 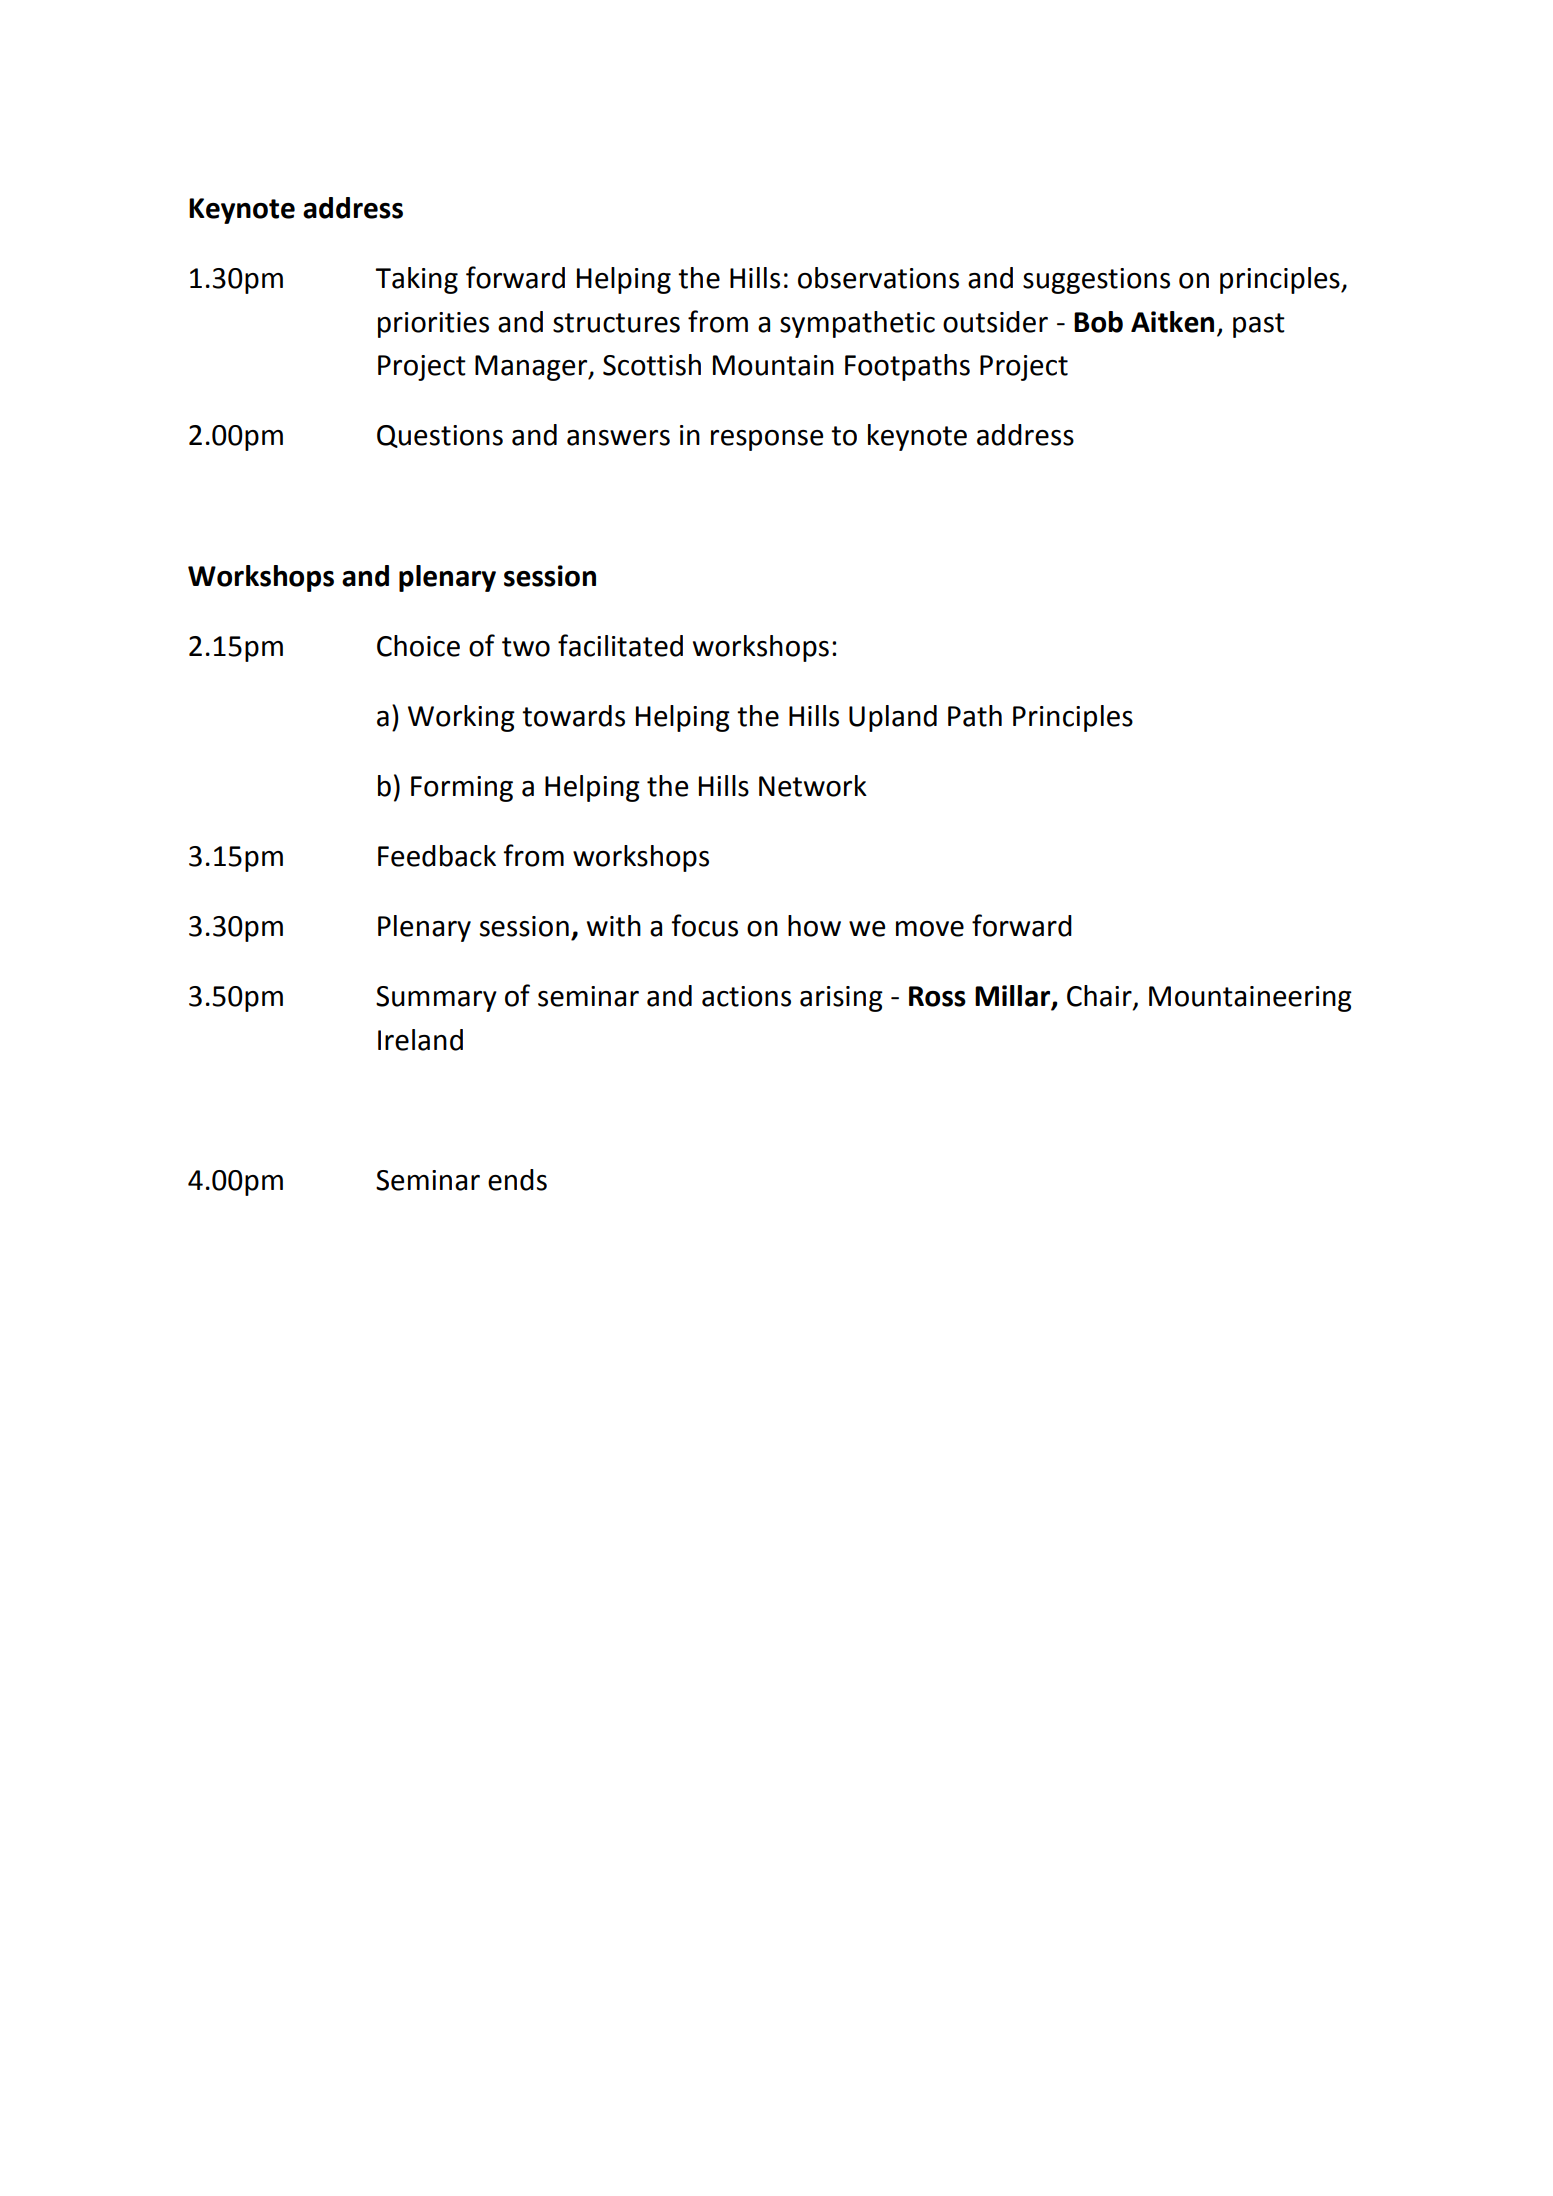 I want to click on Working, so click(x=461, y=718).
